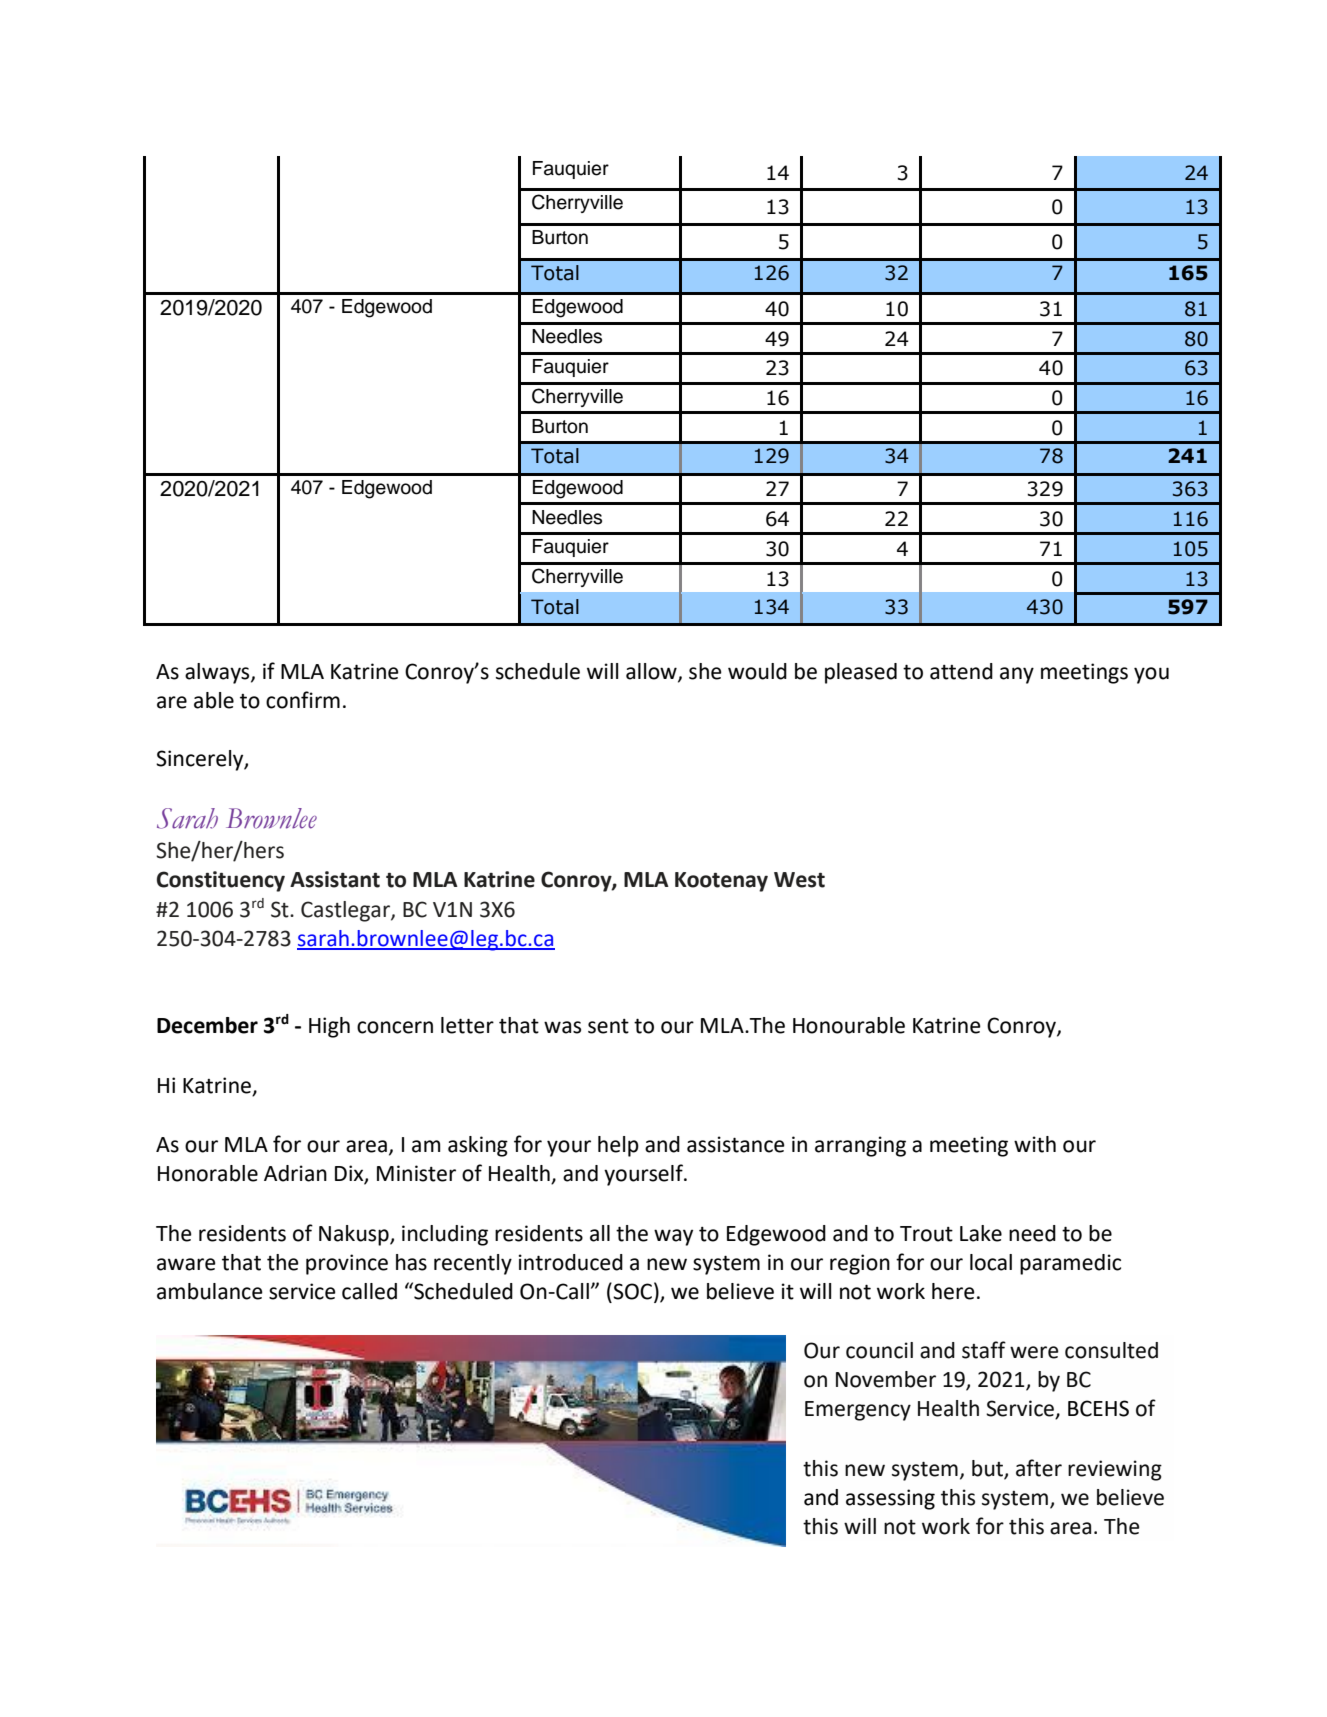  I want to click on Castlegar, so click(346, 911).
